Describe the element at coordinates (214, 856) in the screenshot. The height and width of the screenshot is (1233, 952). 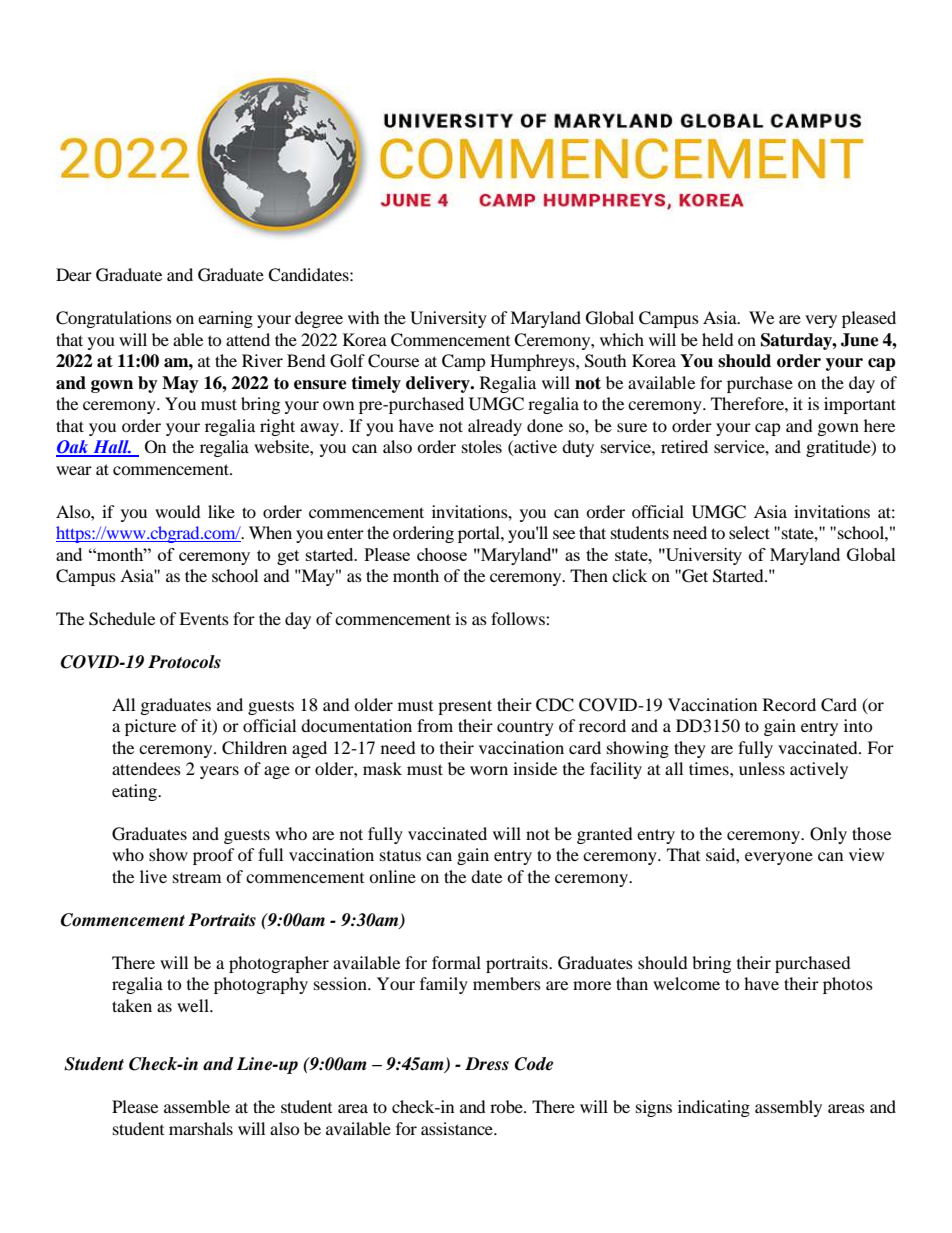
I see `proof` at that location.
